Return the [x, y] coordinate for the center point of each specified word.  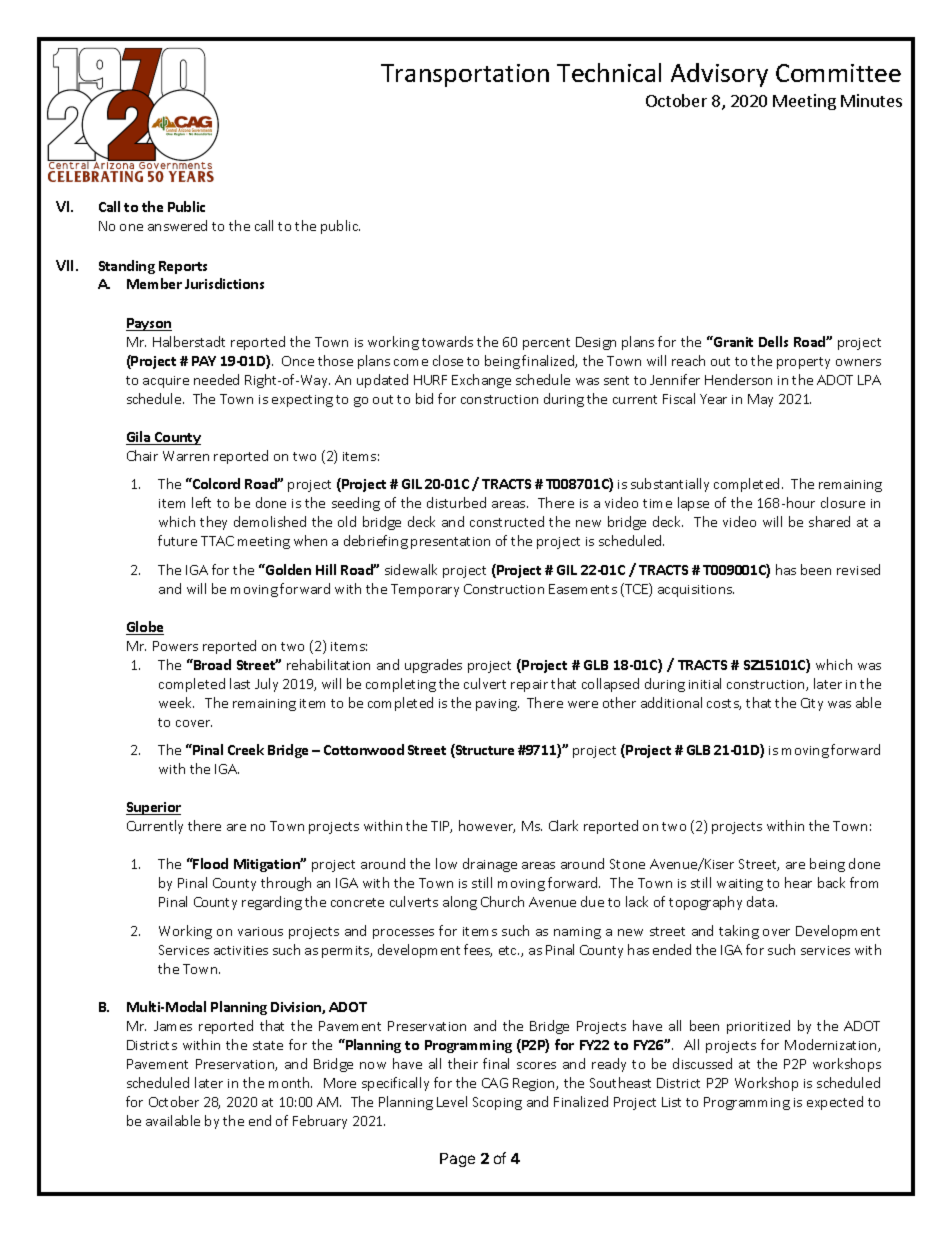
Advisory [719, 75]
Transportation [465, 75]
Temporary [425, 590]
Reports [183, 267]
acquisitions [696, 591]
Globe [145, 628]
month [290, 1082]
